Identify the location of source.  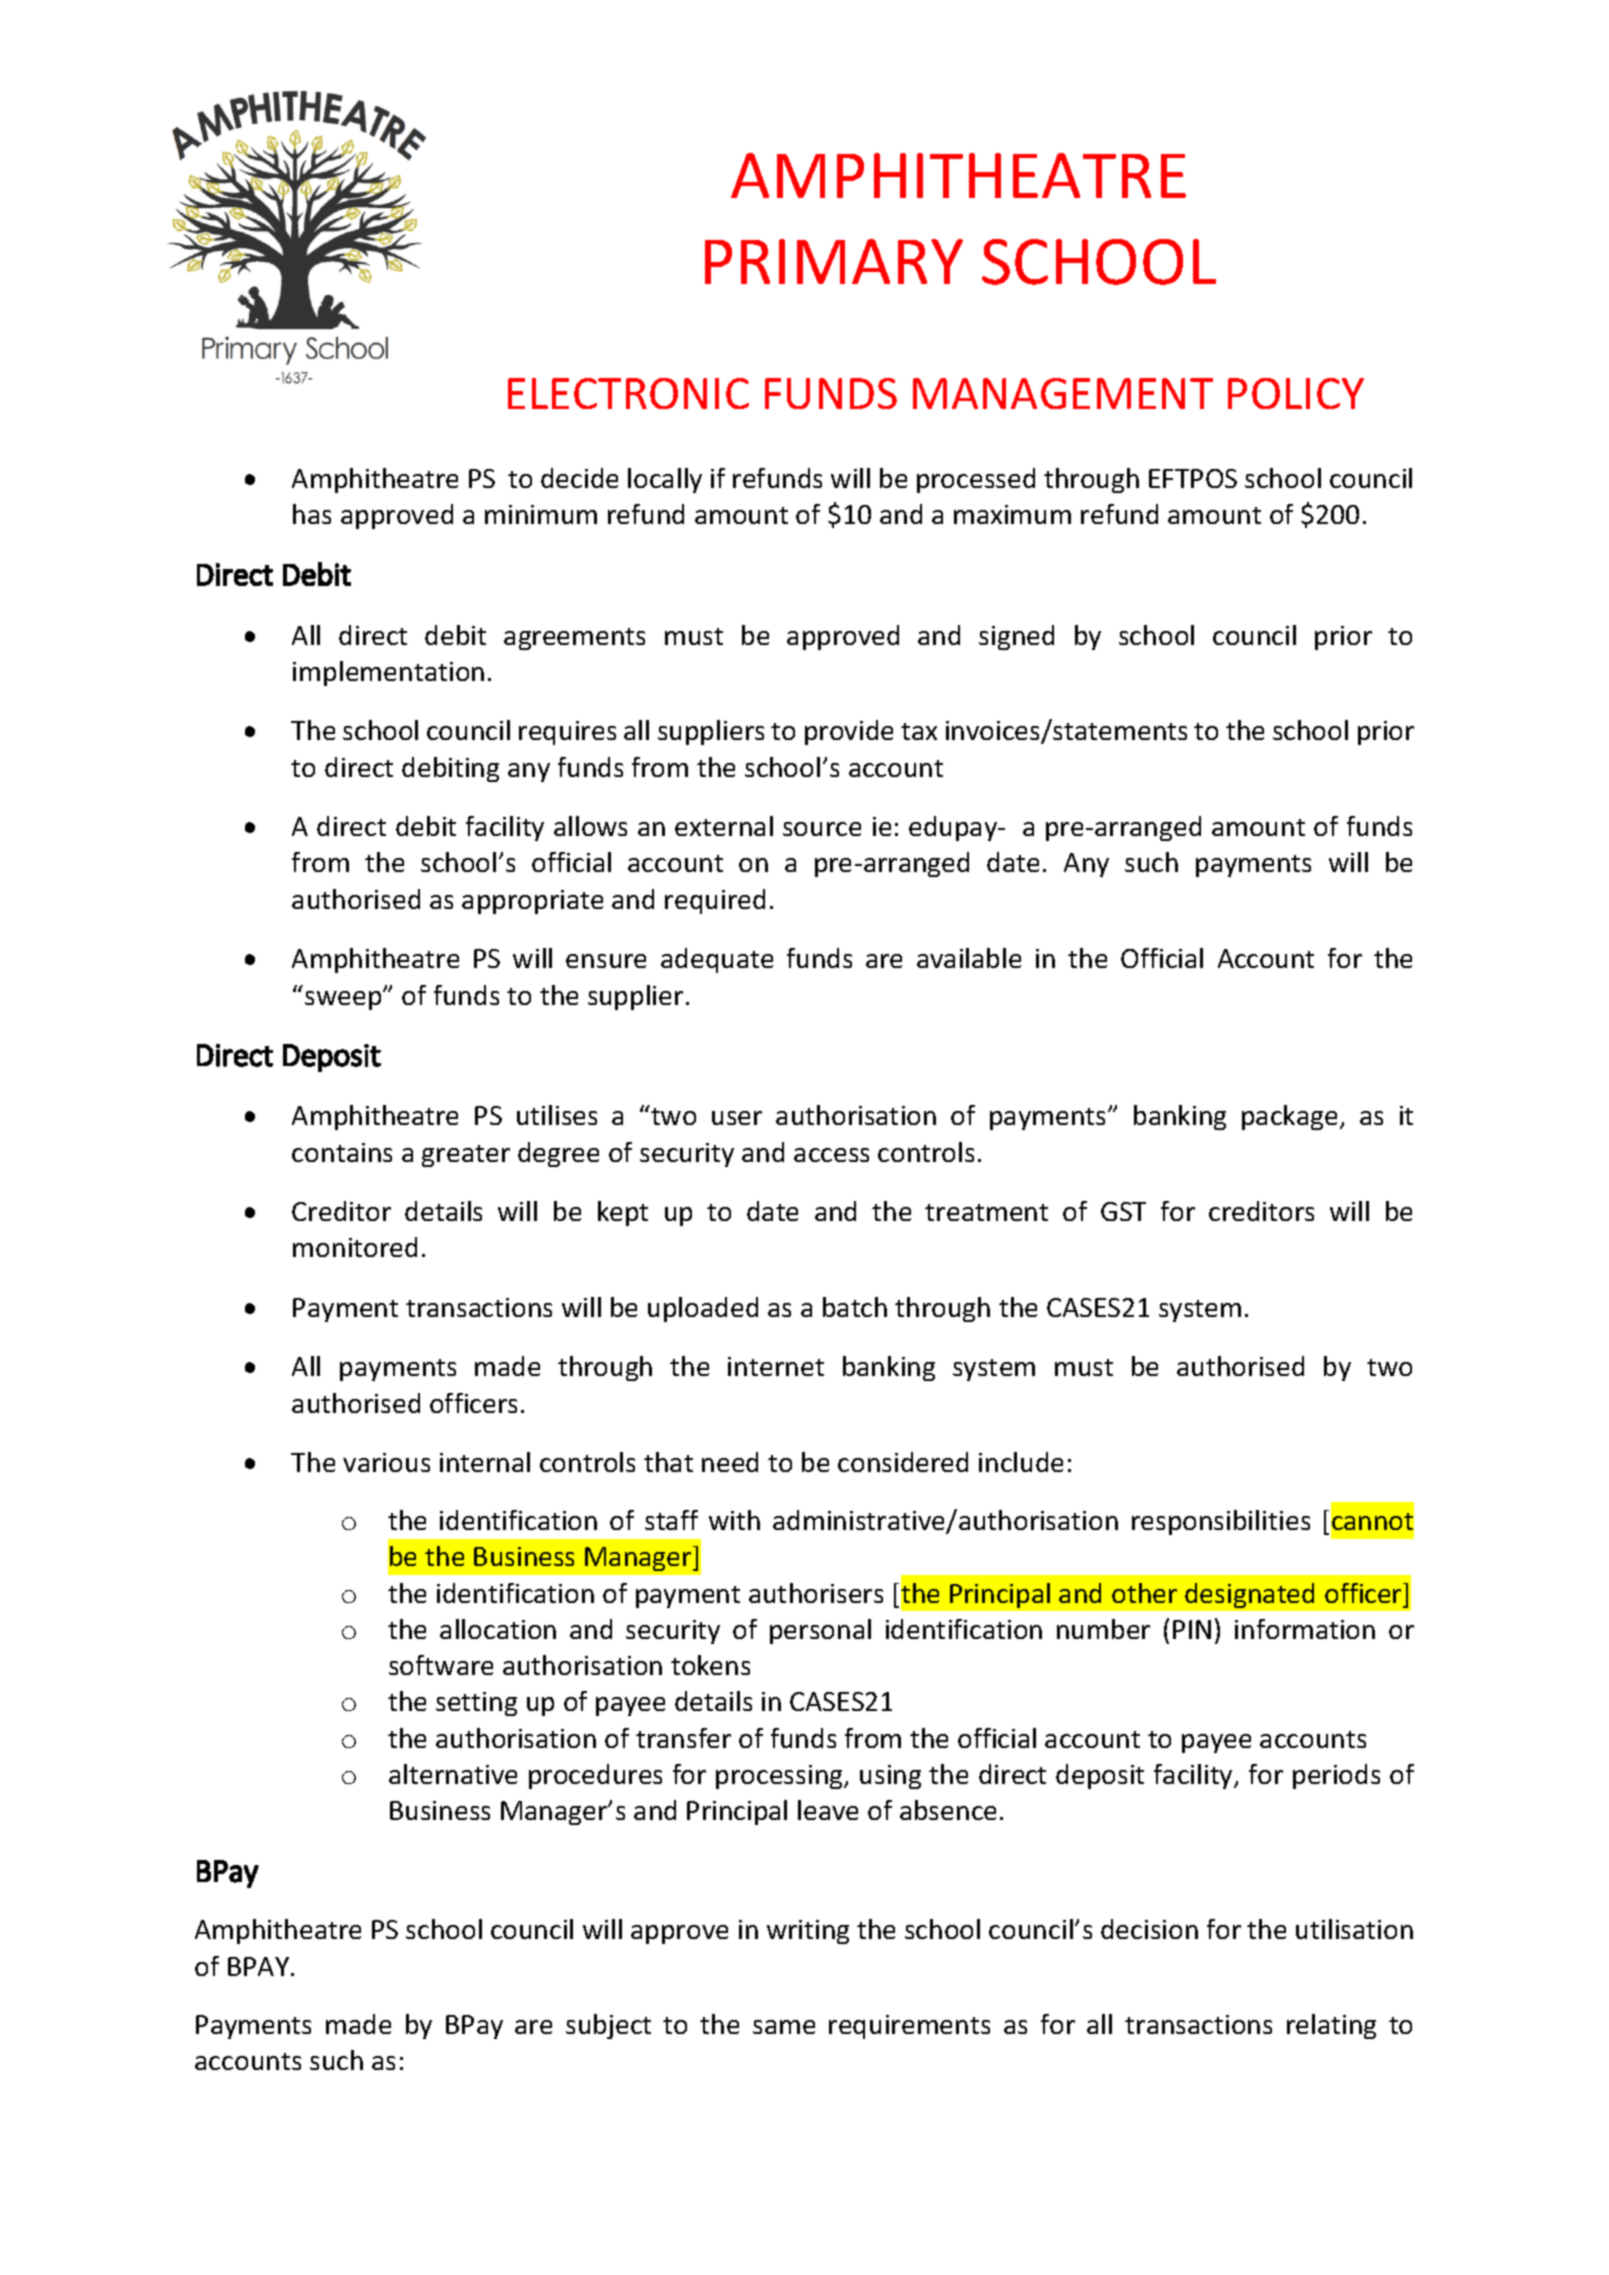
(822, 829).
